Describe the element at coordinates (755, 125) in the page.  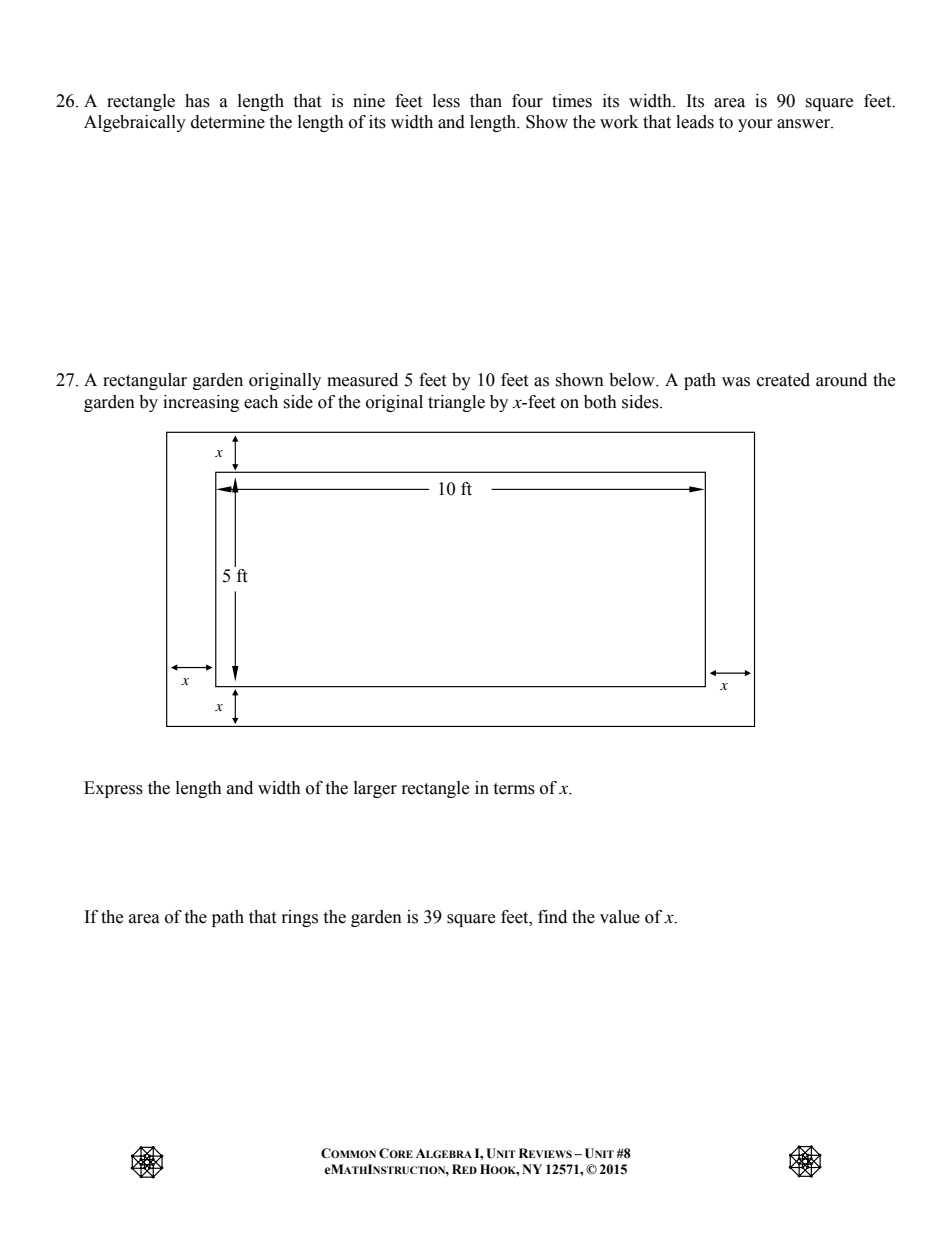
I see `your` at that location.
